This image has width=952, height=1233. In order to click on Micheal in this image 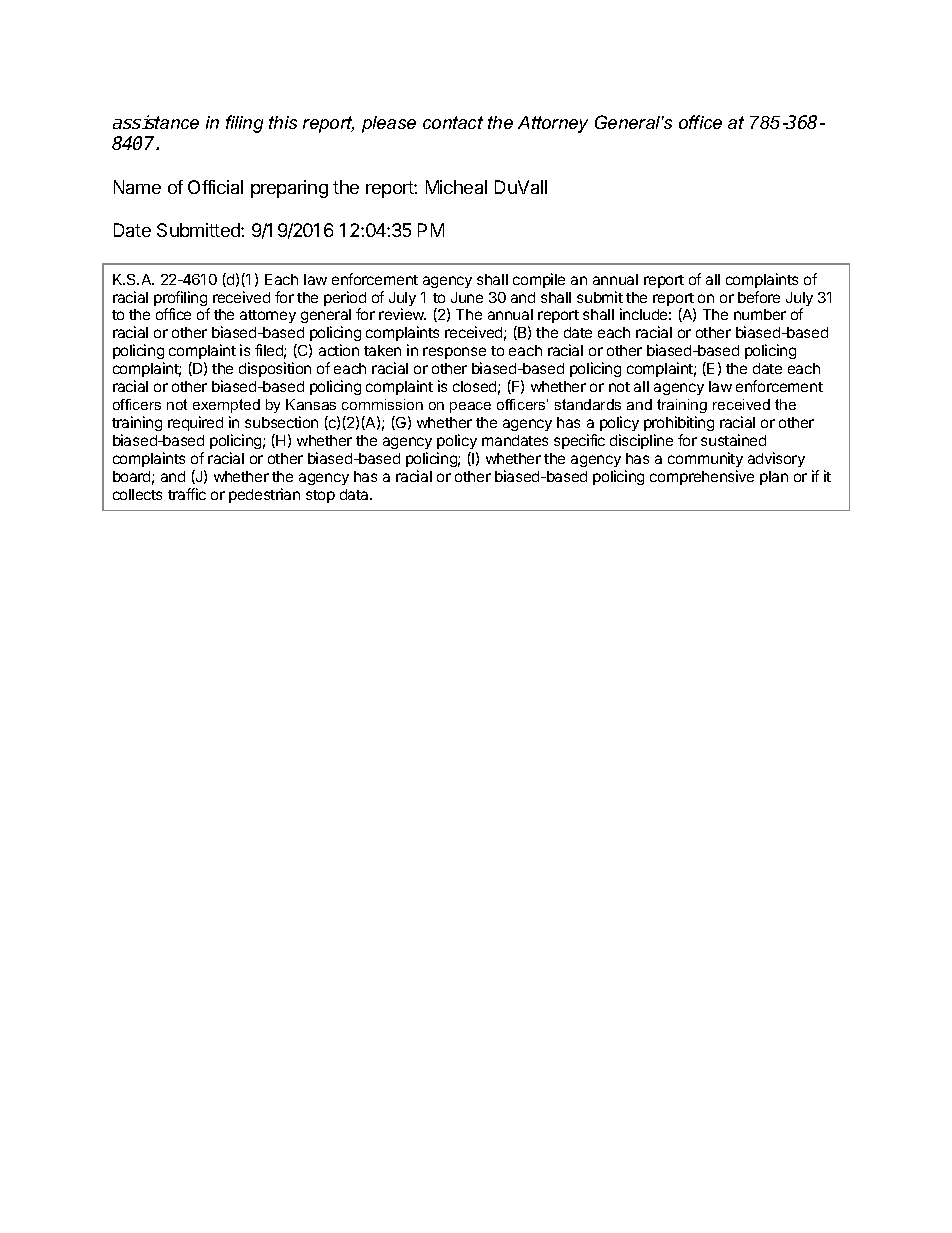, I will do `click(456, 187)`.
